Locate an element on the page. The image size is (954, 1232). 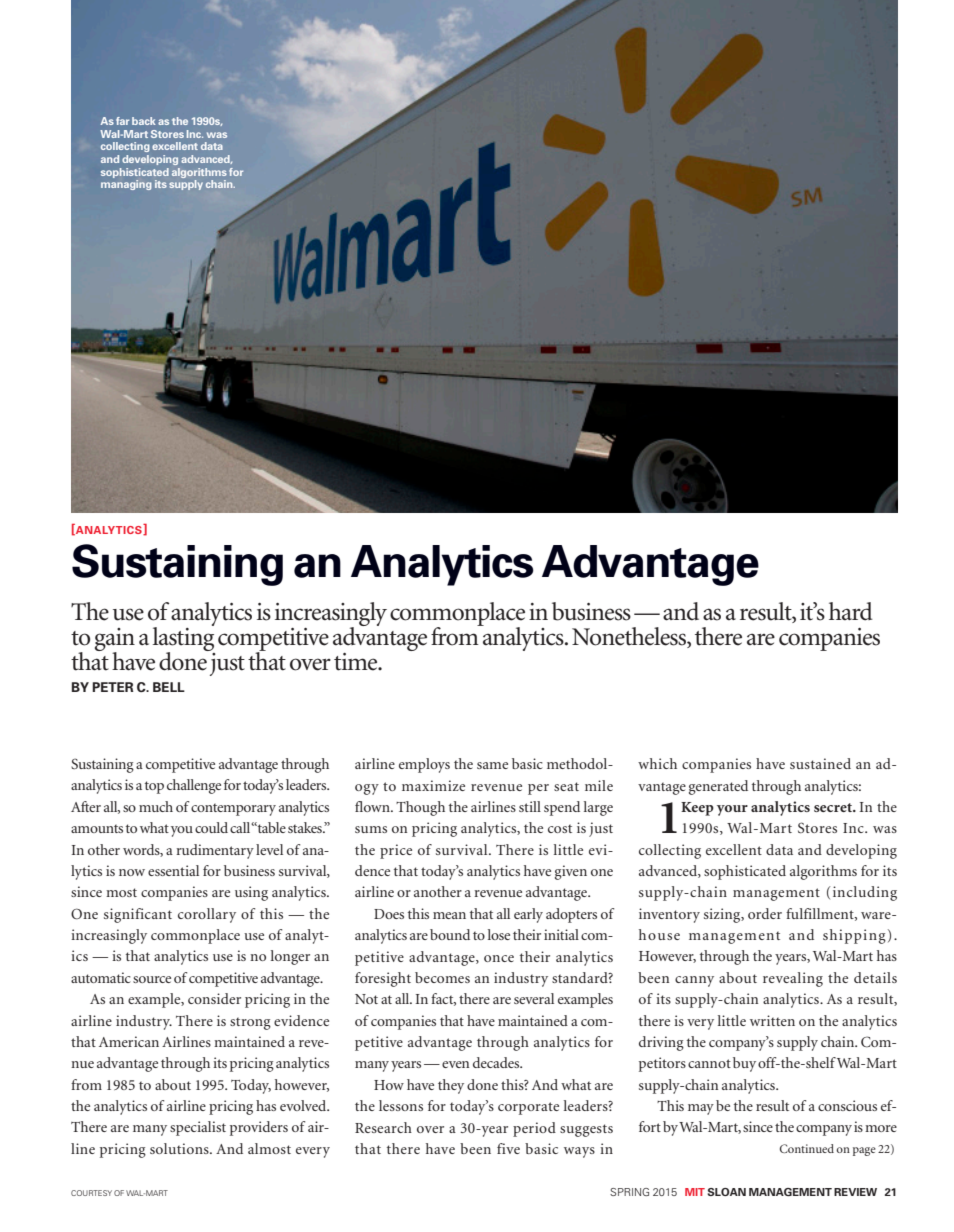
hard is located at coordinates (851, 611).
